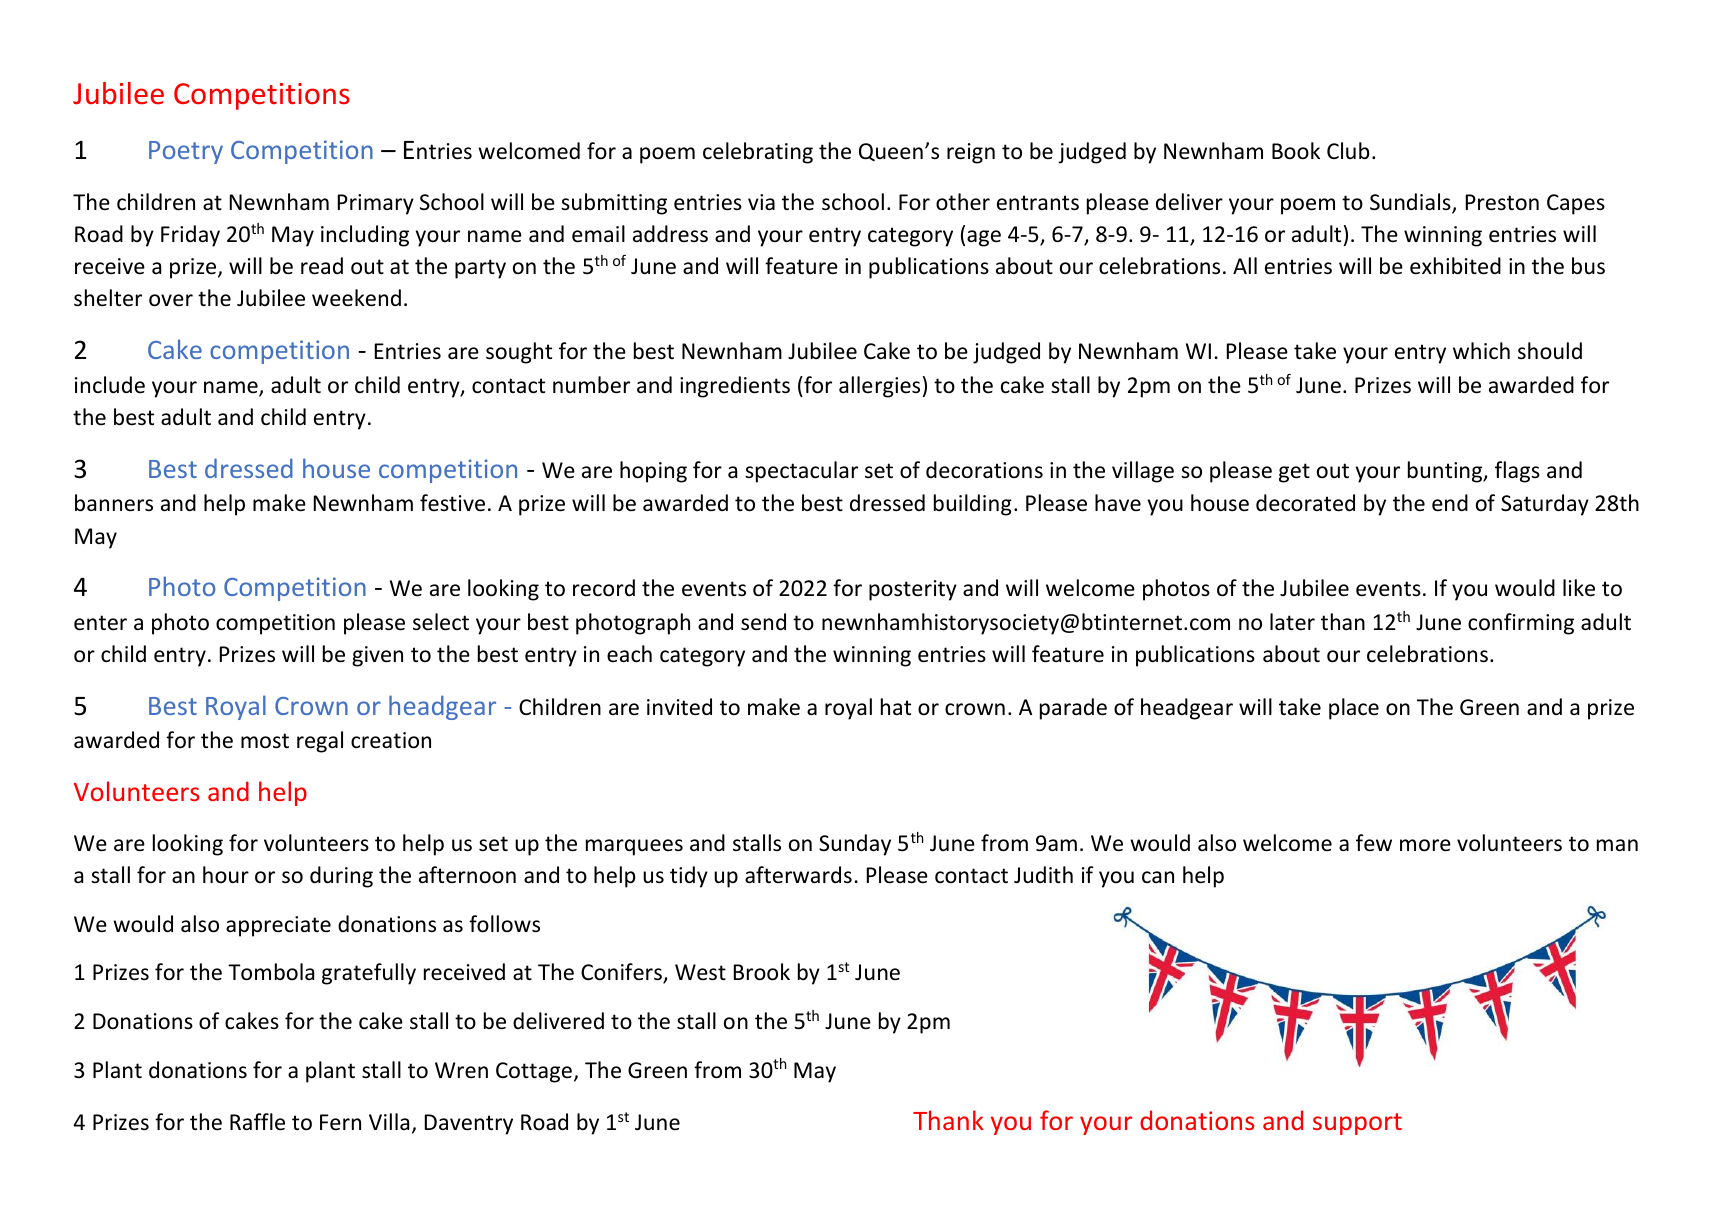 The image size is (1718, 1215). Describe the element at coordinates (801, 472) in the screenshot. I see `spectacular` at that location.
